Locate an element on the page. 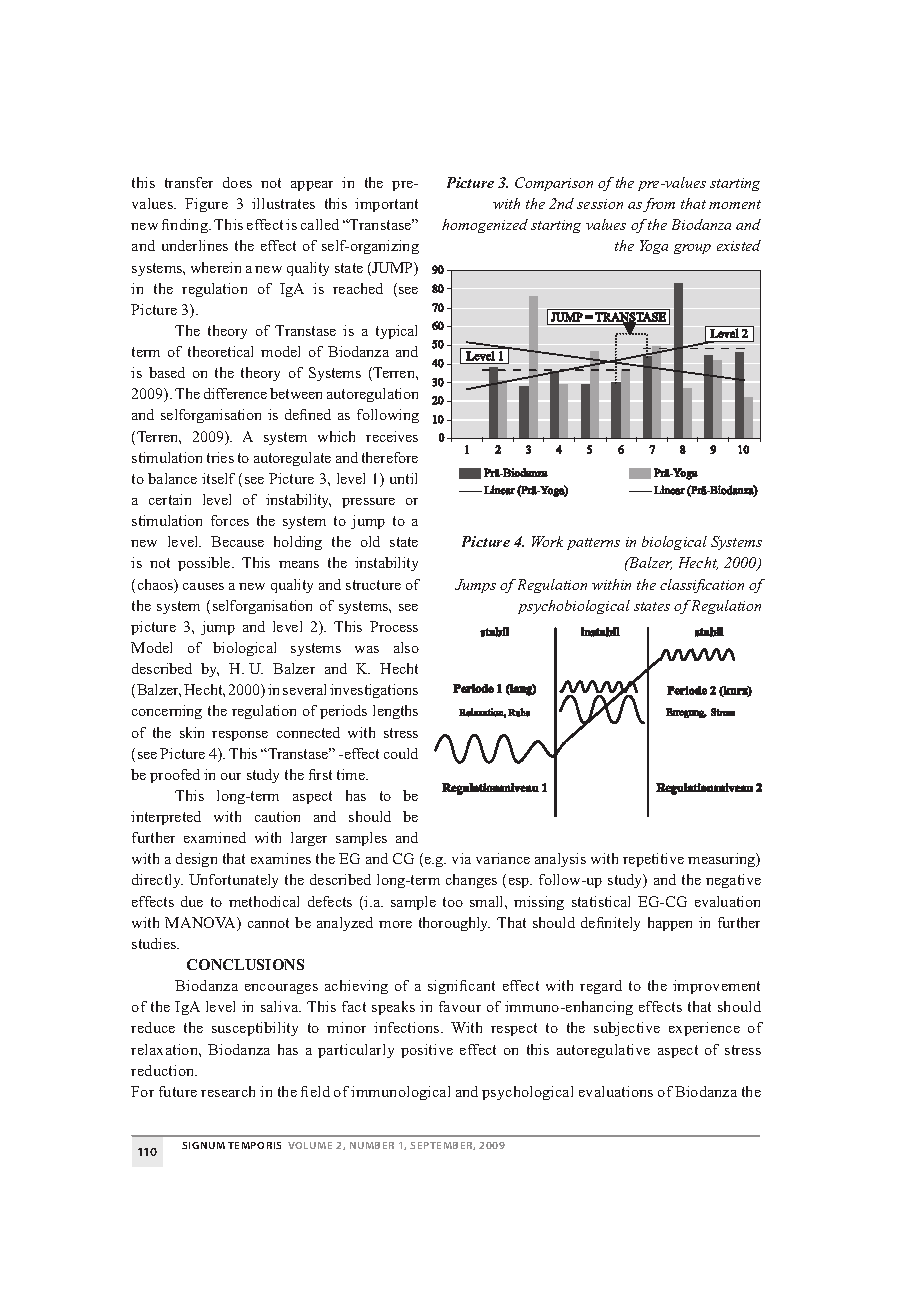  does is located at coordinates (237, 182).
